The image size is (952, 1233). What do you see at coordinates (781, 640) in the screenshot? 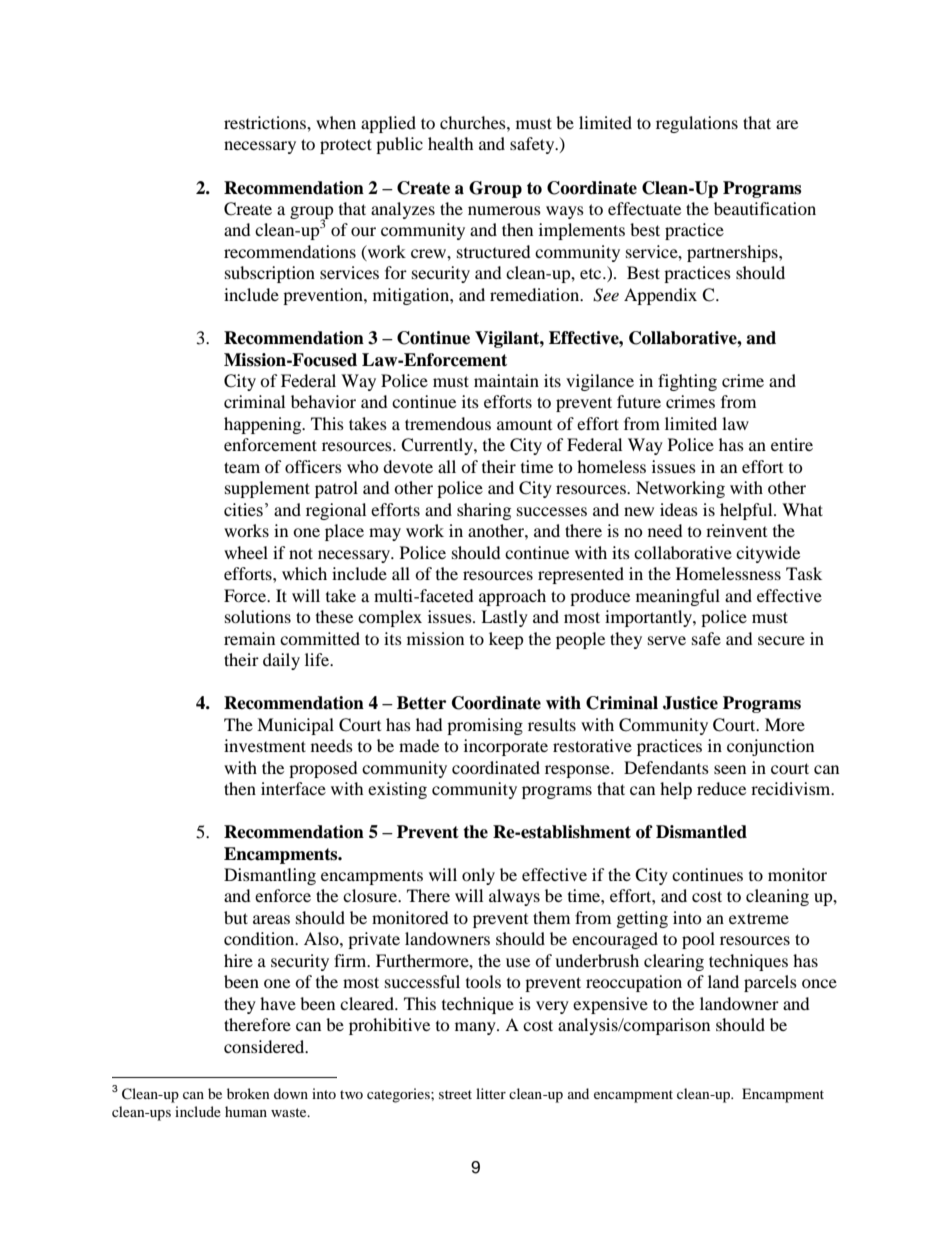
I see `secure` at bounding box center [781, 640].
